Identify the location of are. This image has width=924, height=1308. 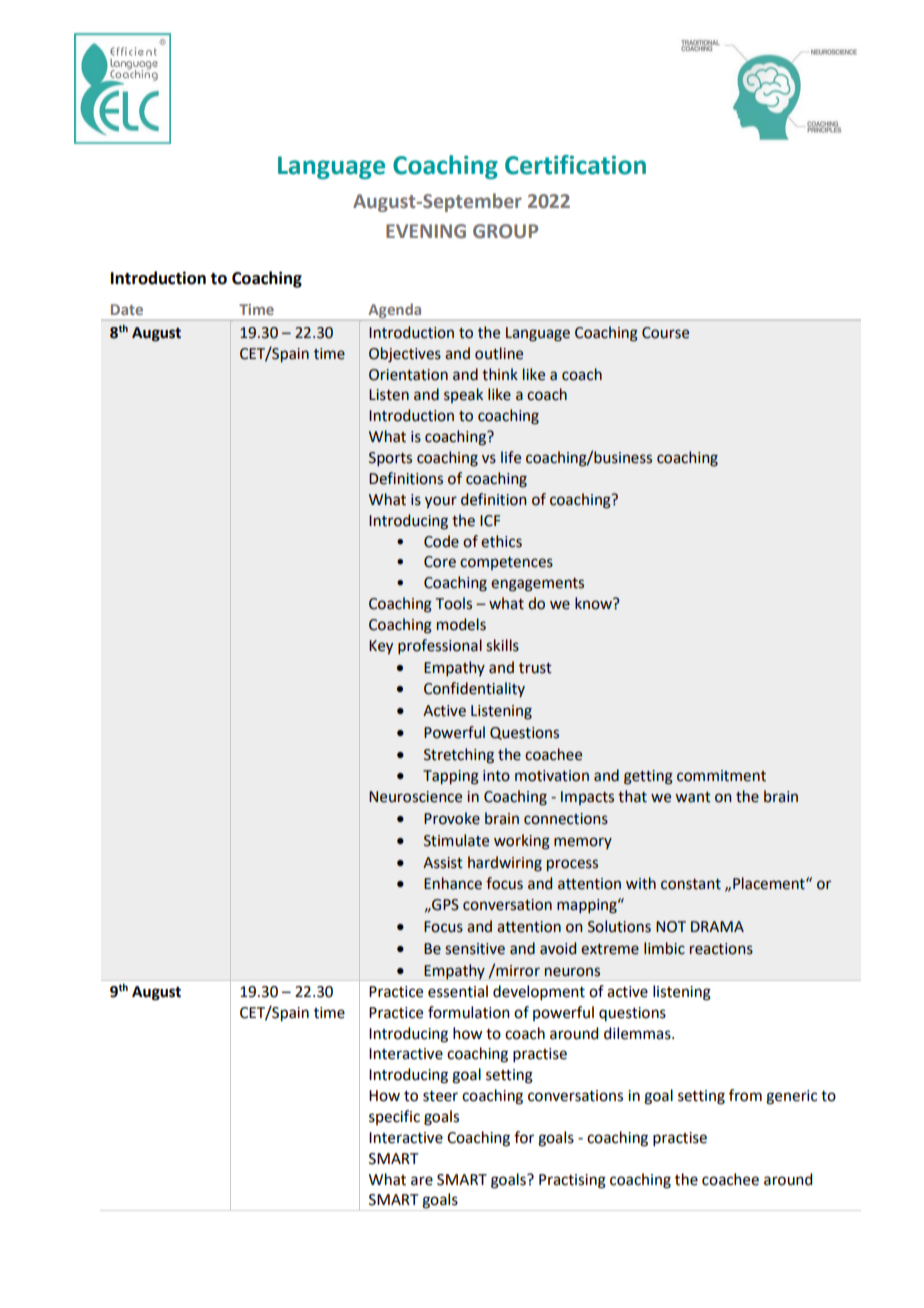
(422, 1181).
